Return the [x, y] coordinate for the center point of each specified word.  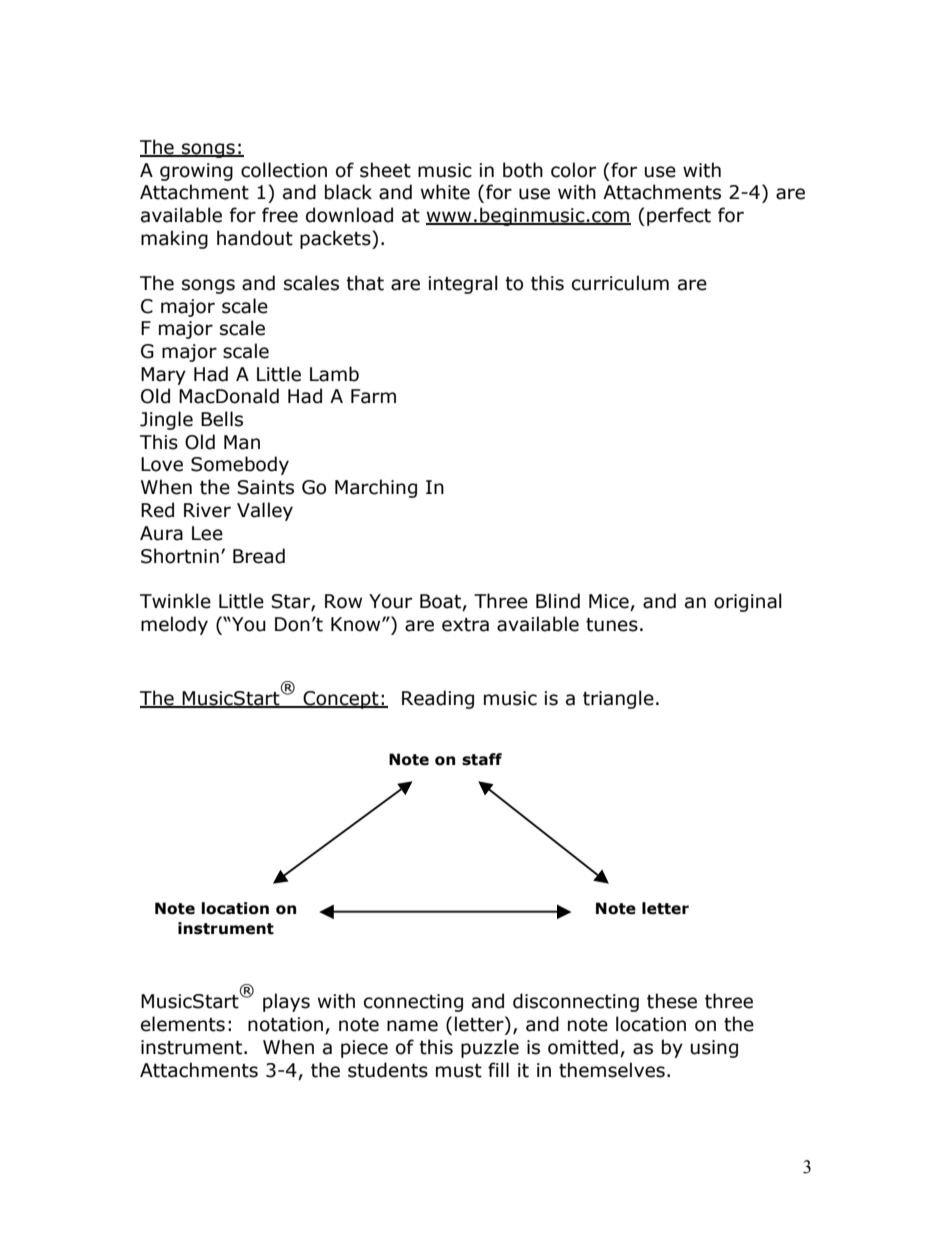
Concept [341, 700]
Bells [222, 419]
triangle [618, 699]
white [445, 192]
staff [482, 759]
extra [465, 625]
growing [196, 172]
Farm [373, 396]
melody [174, 625]
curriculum [620, 283]
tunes [612, 625]
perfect [679, 216]
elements [183, 1024]
